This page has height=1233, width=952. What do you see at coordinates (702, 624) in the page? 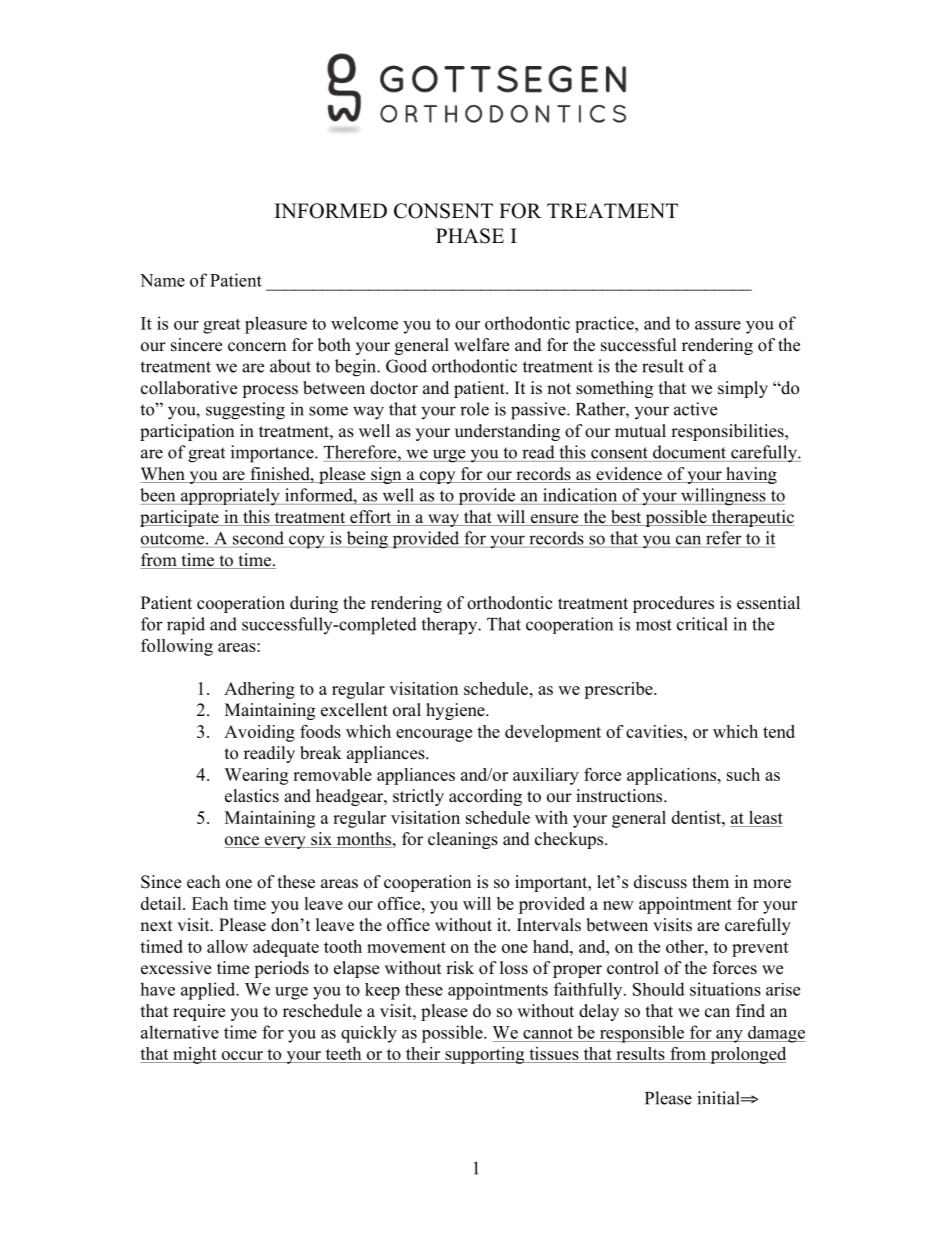
I see `critical` at bounding box center [702, 624].
